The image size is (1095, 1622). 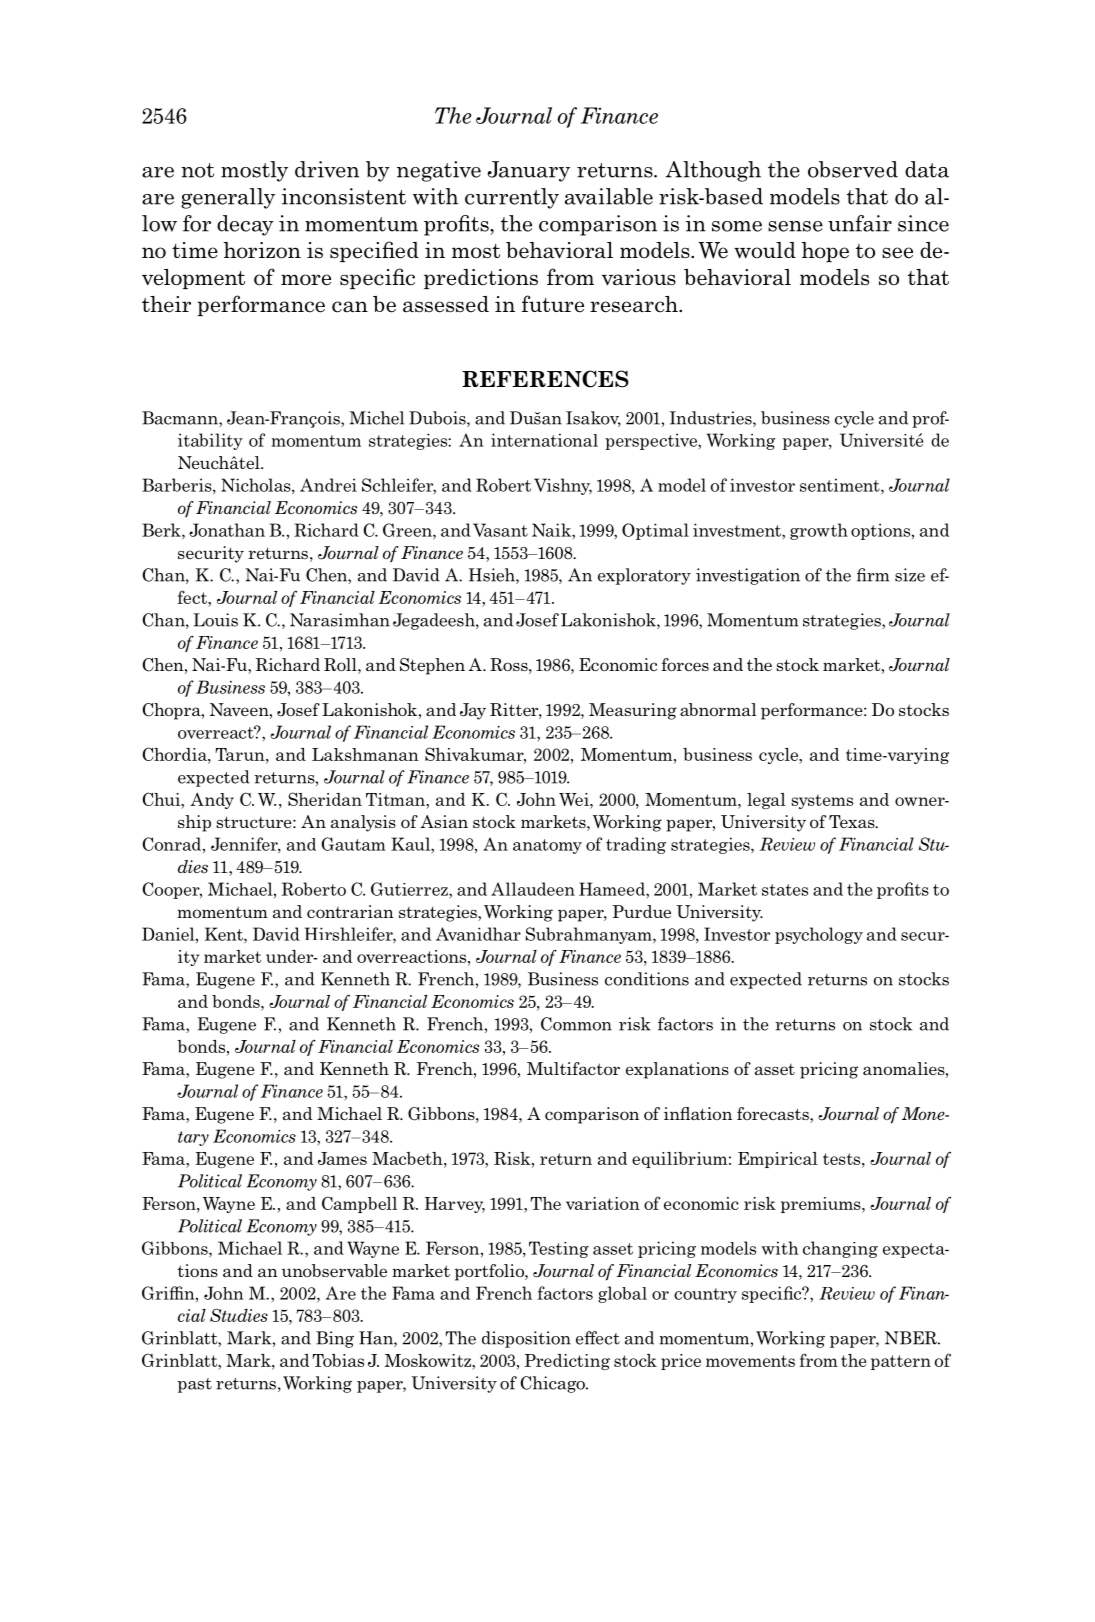 I want to click on growth, so click(x=819, y=531).
